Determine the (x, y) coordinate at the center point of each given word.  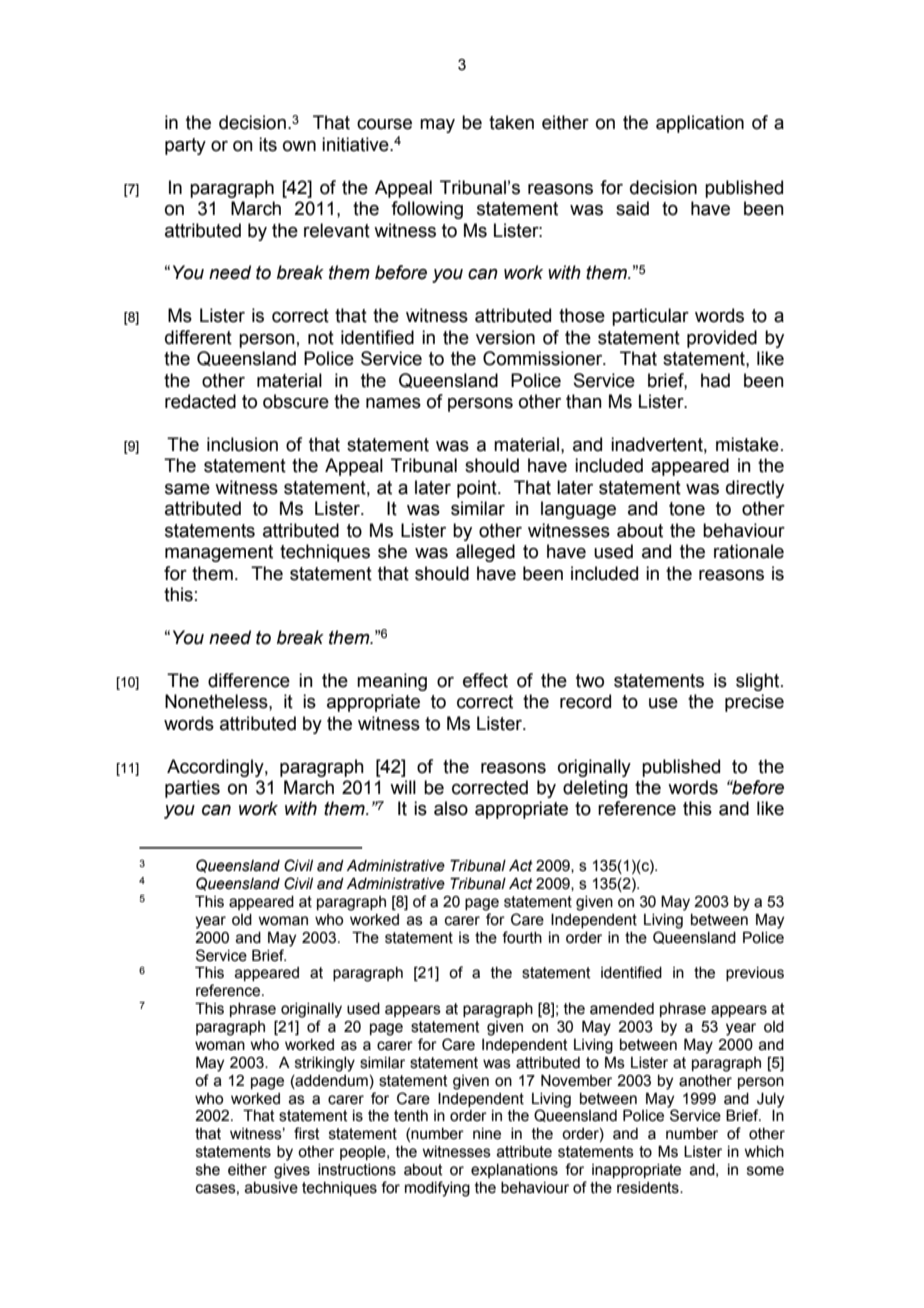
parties (192, 789)
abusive (271, 1188)
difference (249, 680)
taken (511, 122)
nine (487, 1134)
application (700, 124)
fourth (522, 937)
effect (485, 680)
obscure (296, 401)
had (715, 380)
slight (759, 682)
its (268, 144)
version (505, 337)
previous (755, 974)
